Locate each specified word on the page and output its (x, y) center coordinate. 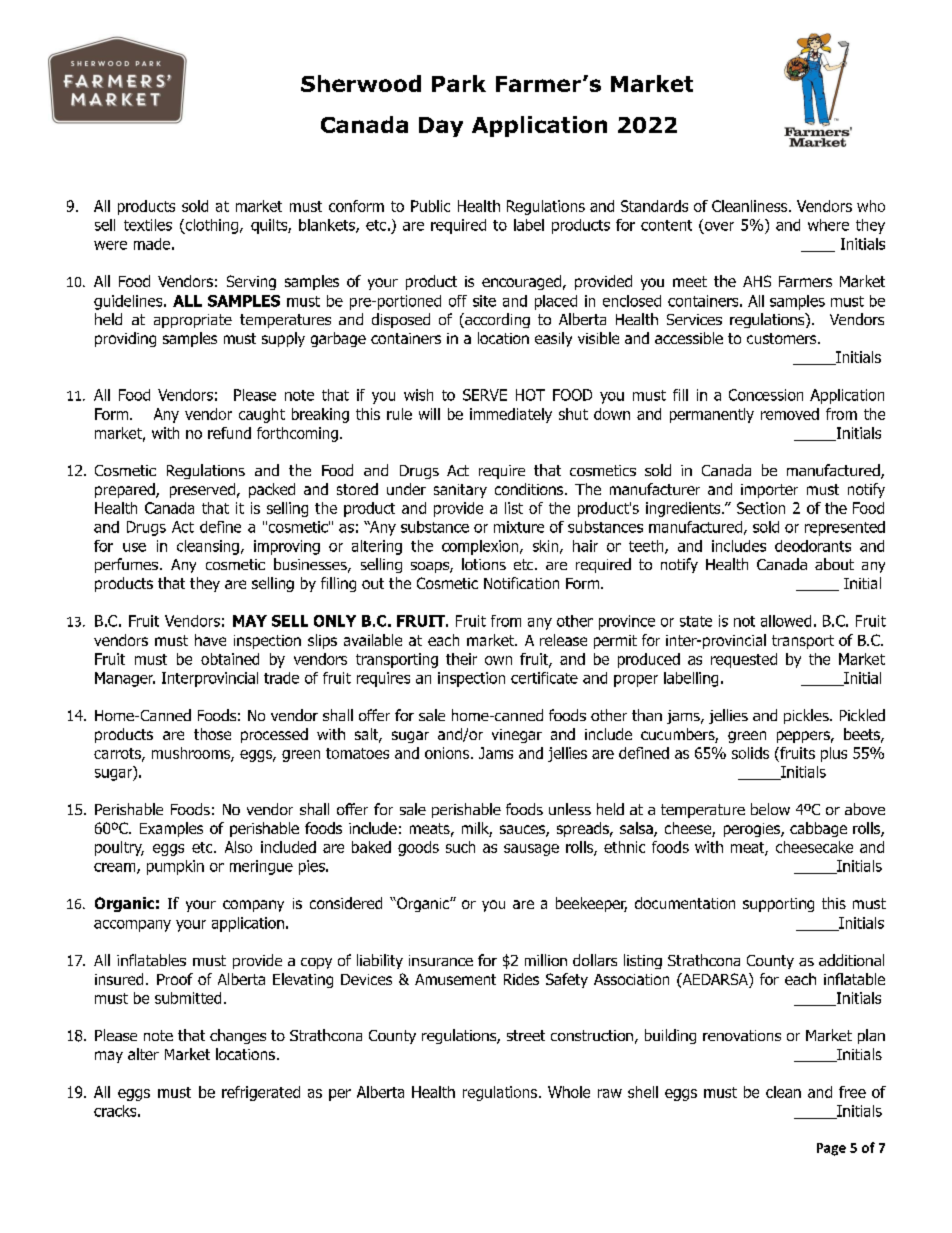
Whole (569, 1092)
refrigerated (261, 1093)
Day (441, 127)
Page (831, 1149)
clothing (212, 226)
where (828, 225)
